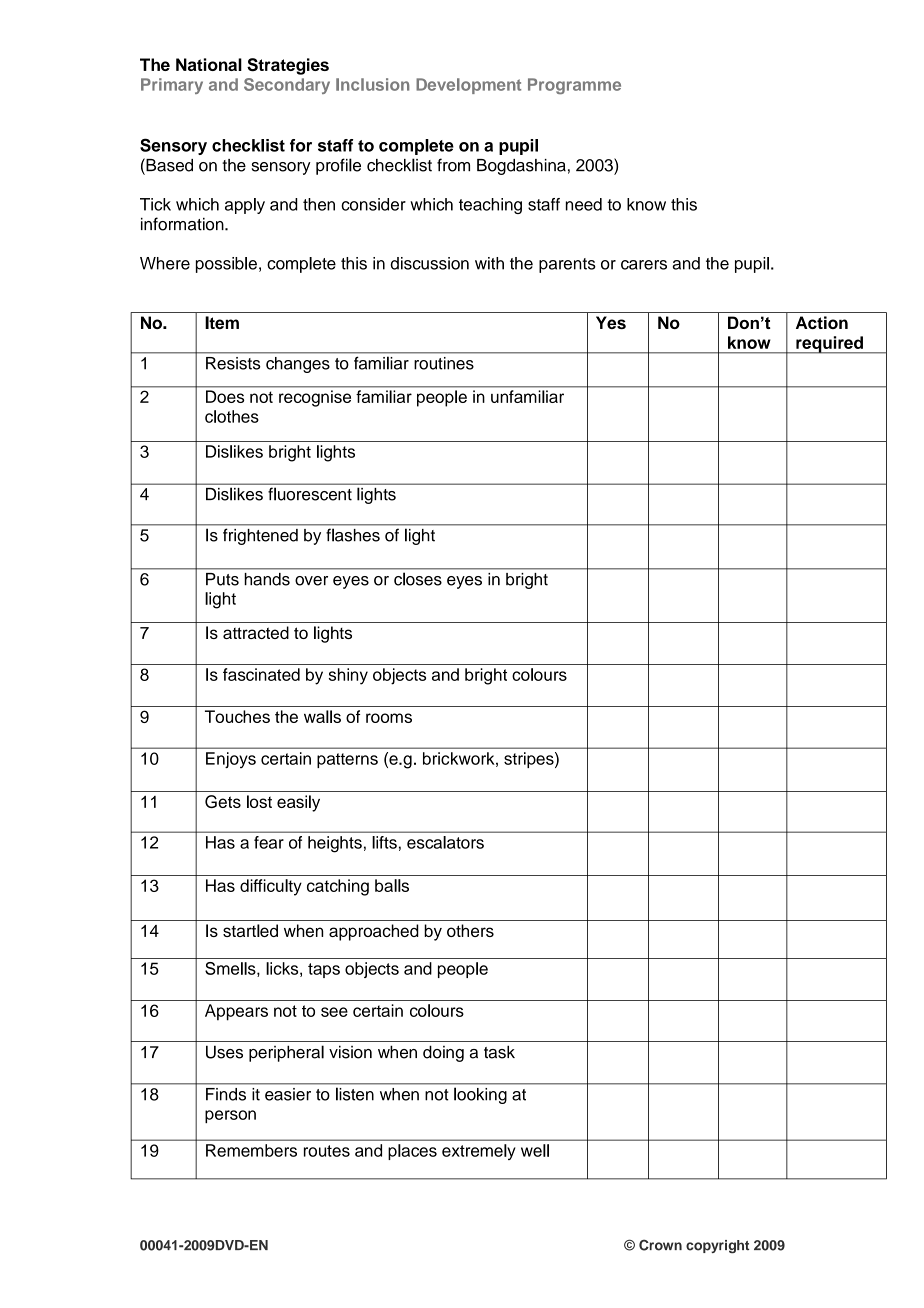 This document has height=1308, width=924. I want to click on Remembers, so click(251, 1150).
